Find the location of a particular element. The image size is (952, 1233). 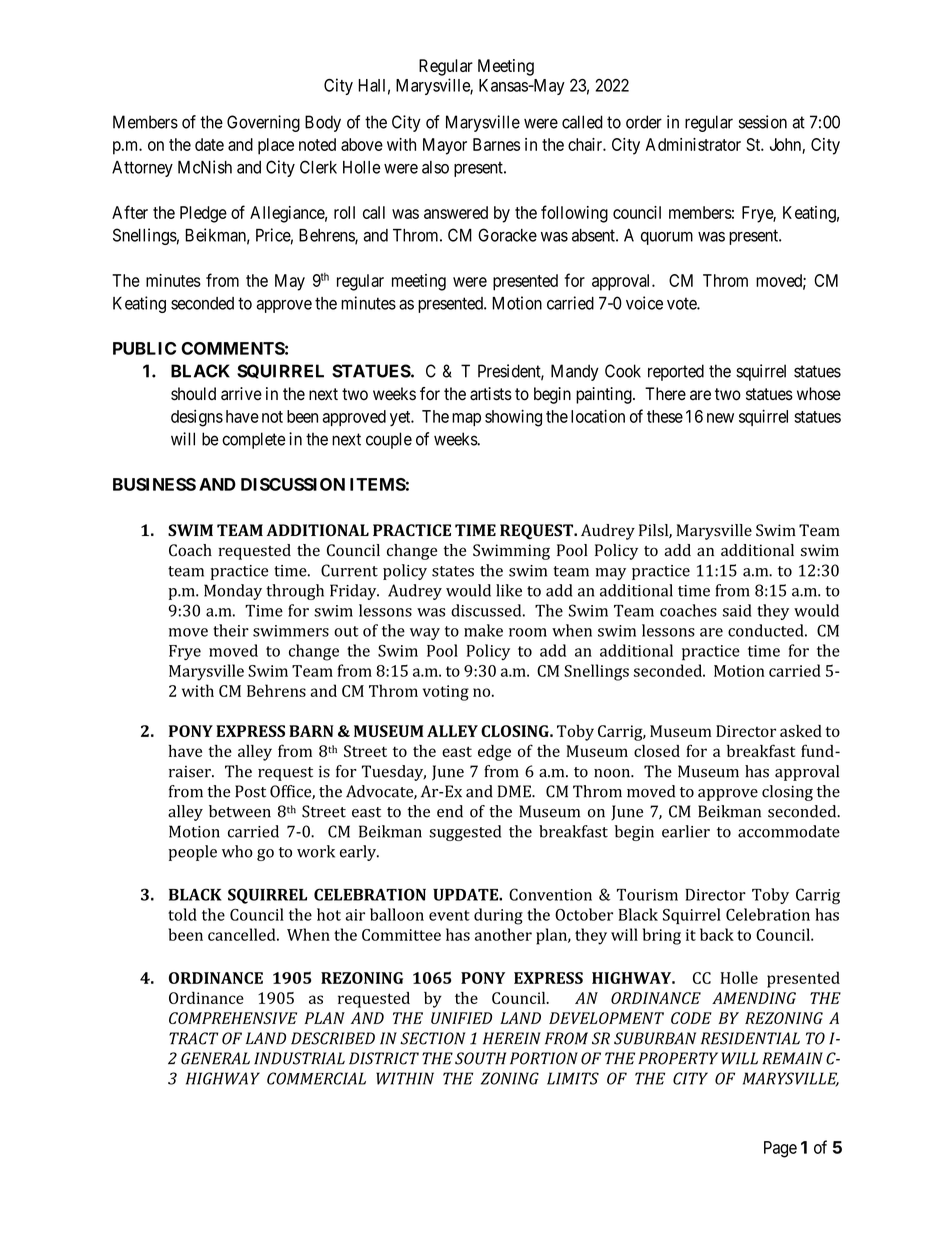

their is located at coordinates (231, 630).
